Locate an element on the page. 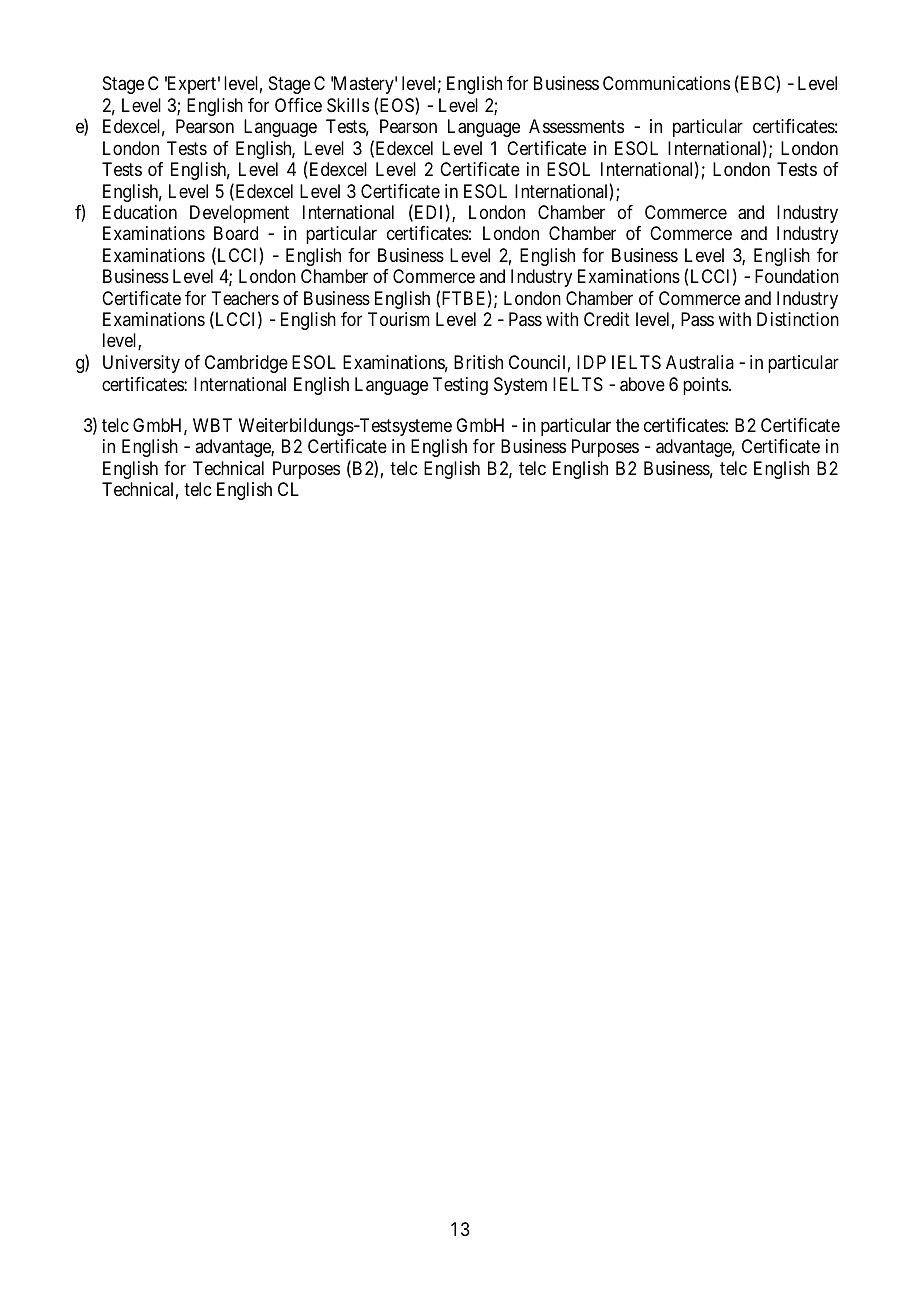 This image has width=924, height=1308. Office is located at coordinates (298, 105).
